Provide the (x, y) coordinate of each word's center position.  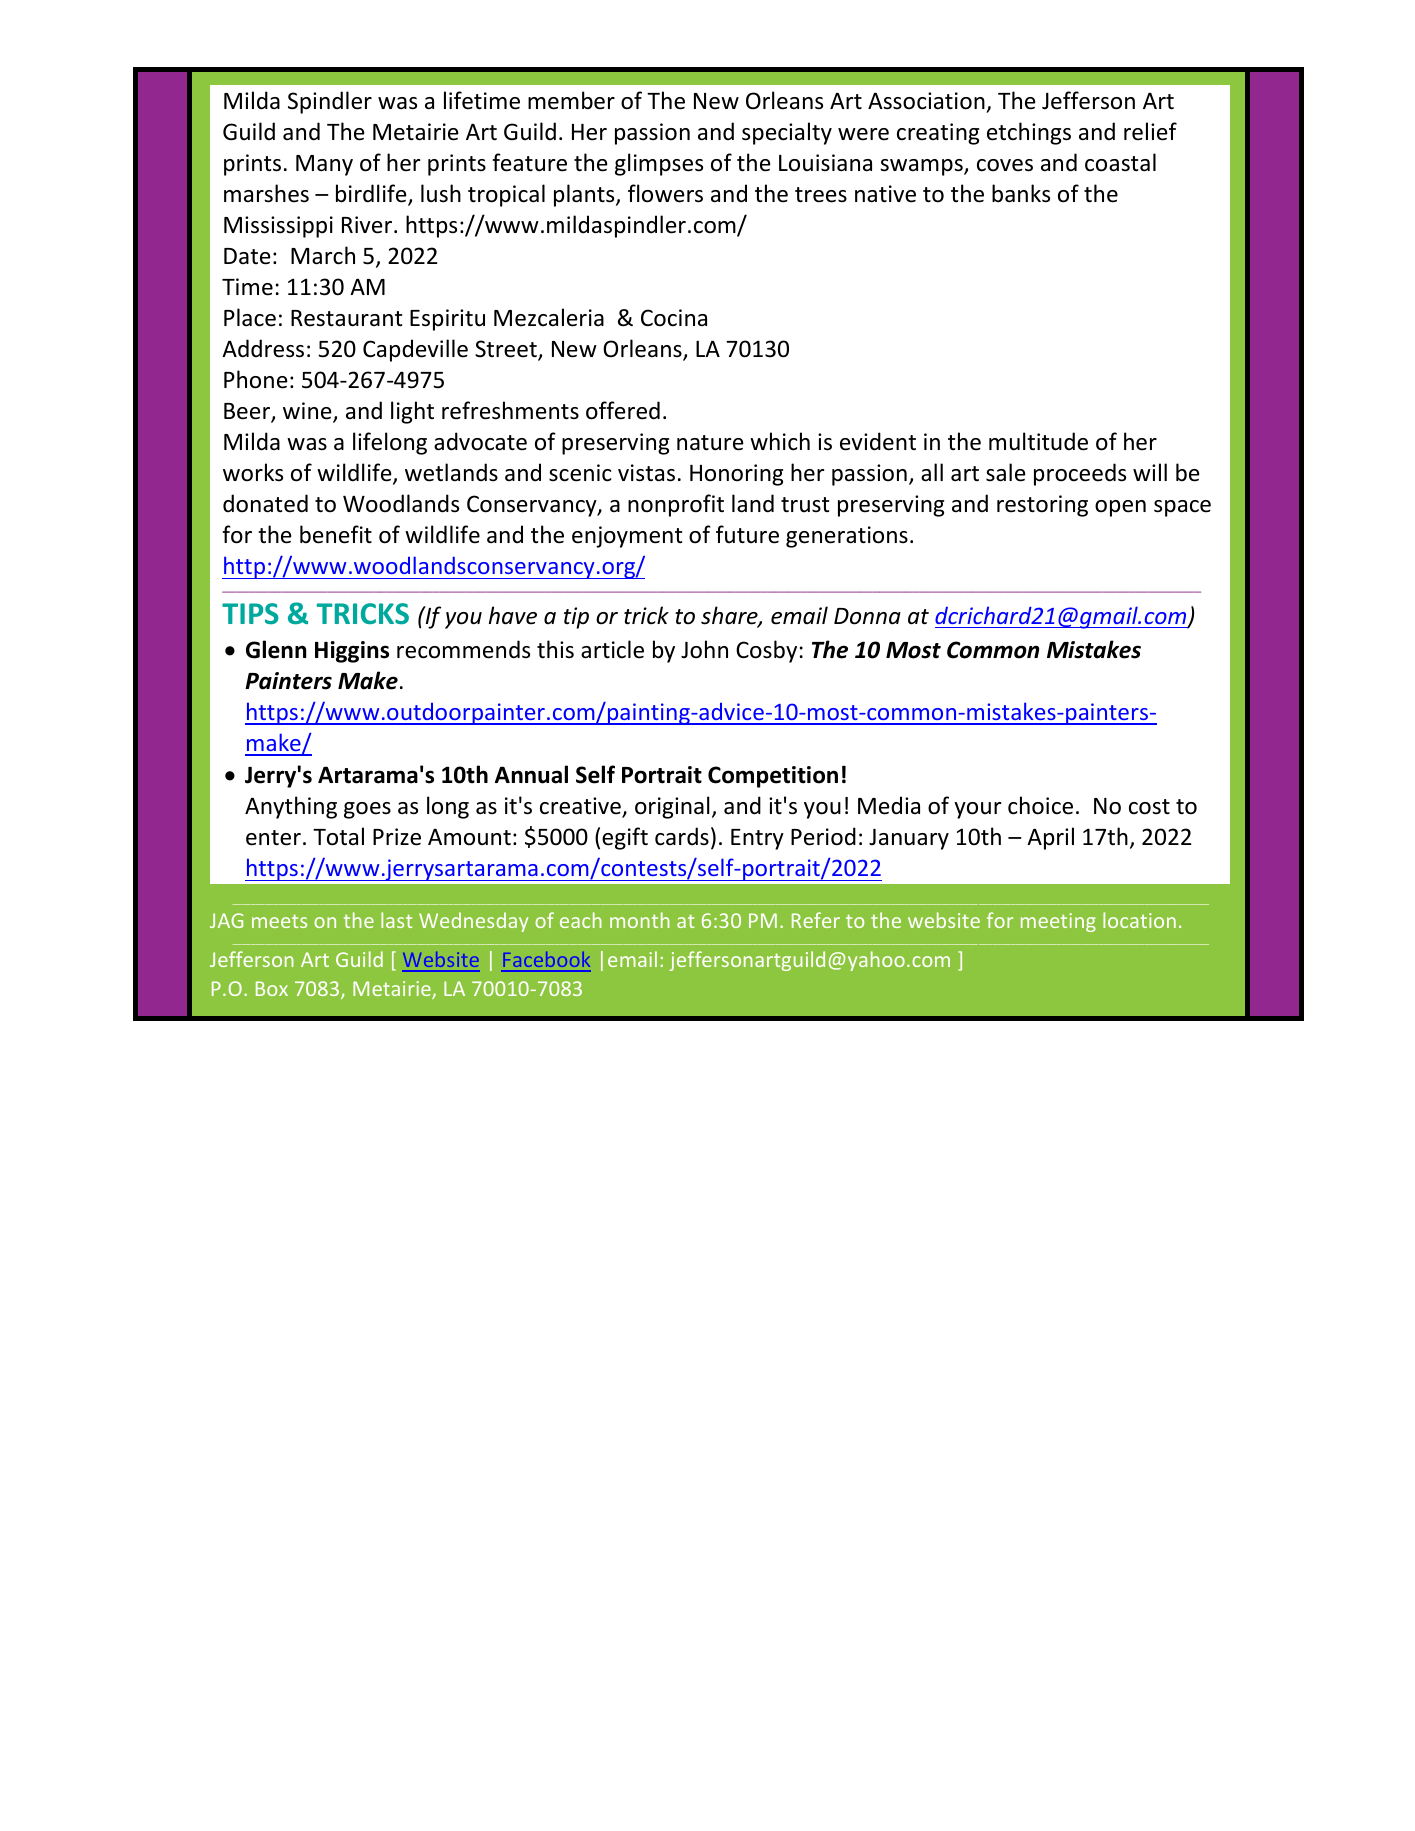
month (640, 920)
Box (272, 988)
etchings (1029, 133)
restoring (1042, 506)
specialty (787, 133)
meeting (1058, 922)
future (747, 534)
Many (324, 165)
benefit (336, 534)
